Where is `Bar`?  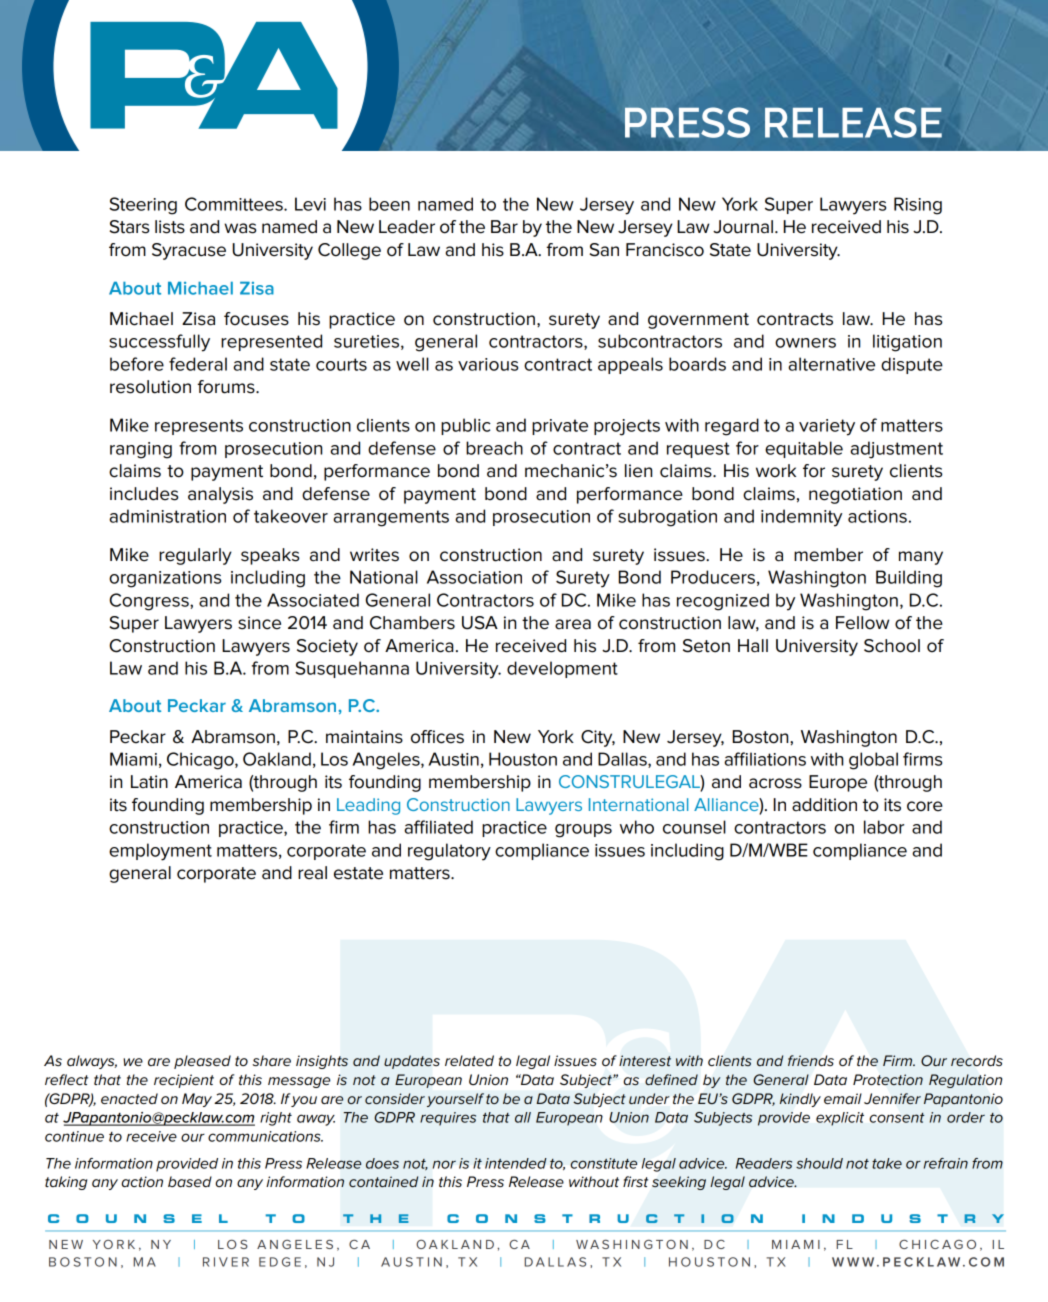 Bar is located at coordinates (504, 227).
